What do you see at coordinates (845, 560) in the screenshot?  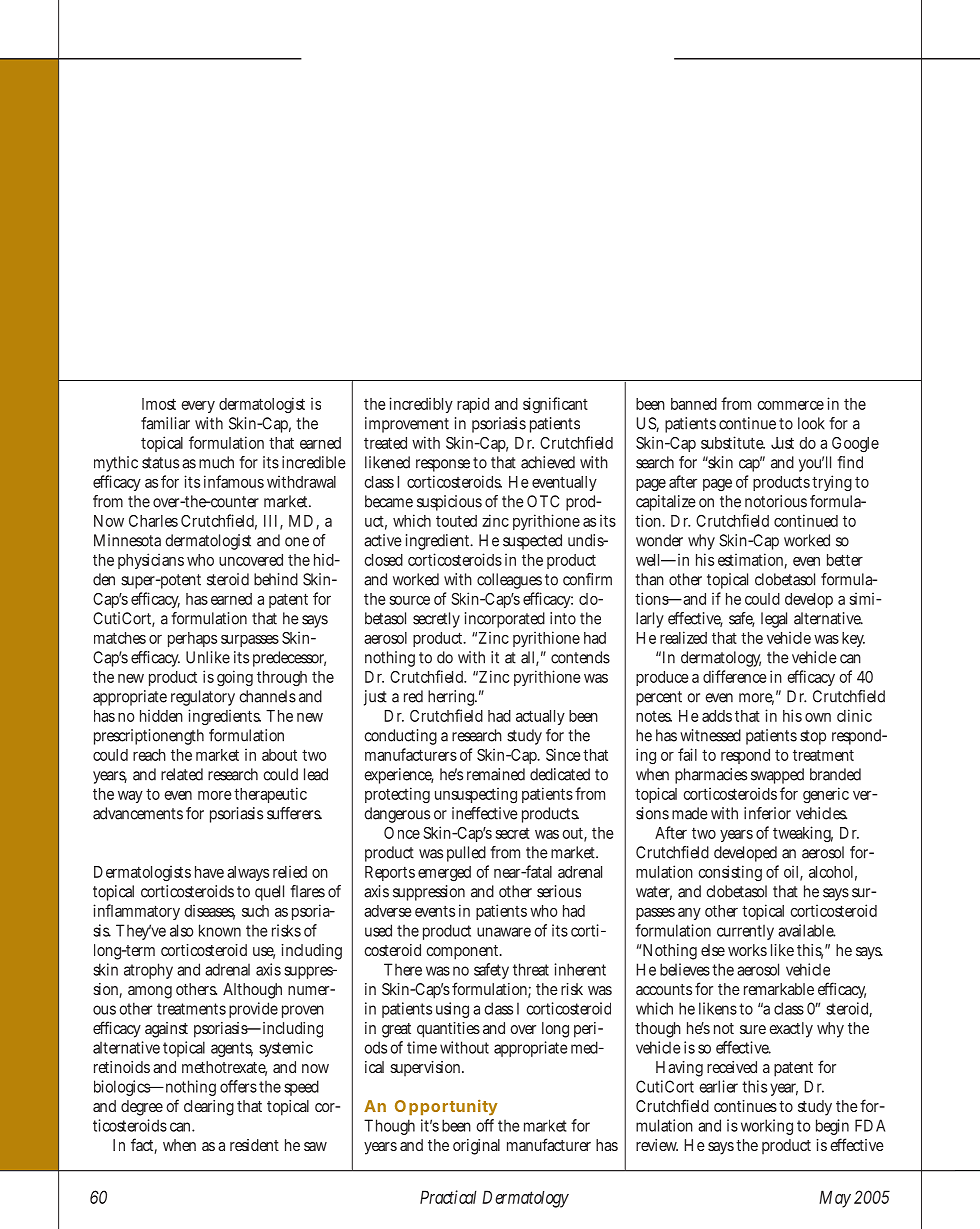 I see `better` at bounding box center [845, 560].
